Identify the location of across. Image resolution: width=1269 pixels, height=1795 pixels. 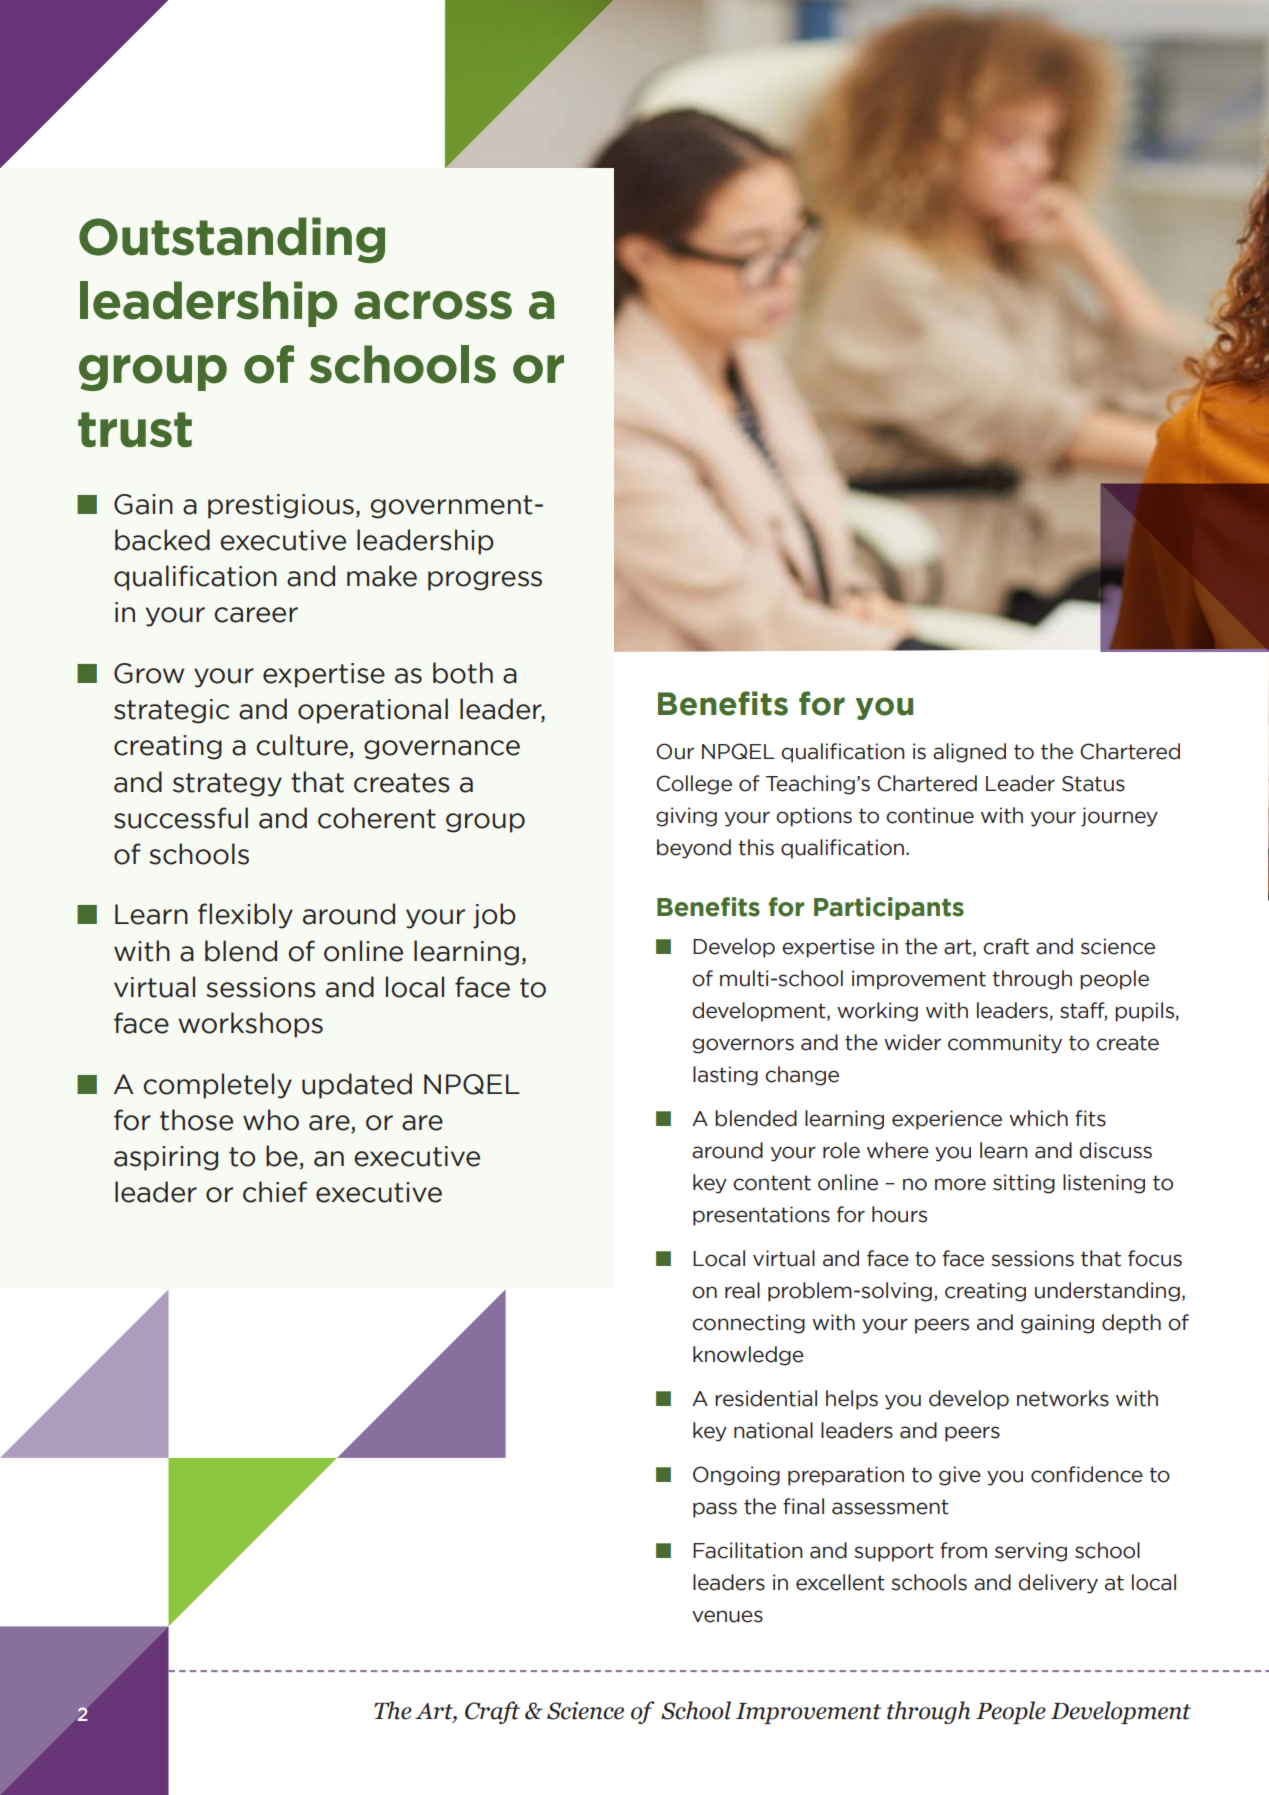
(433, 305).
